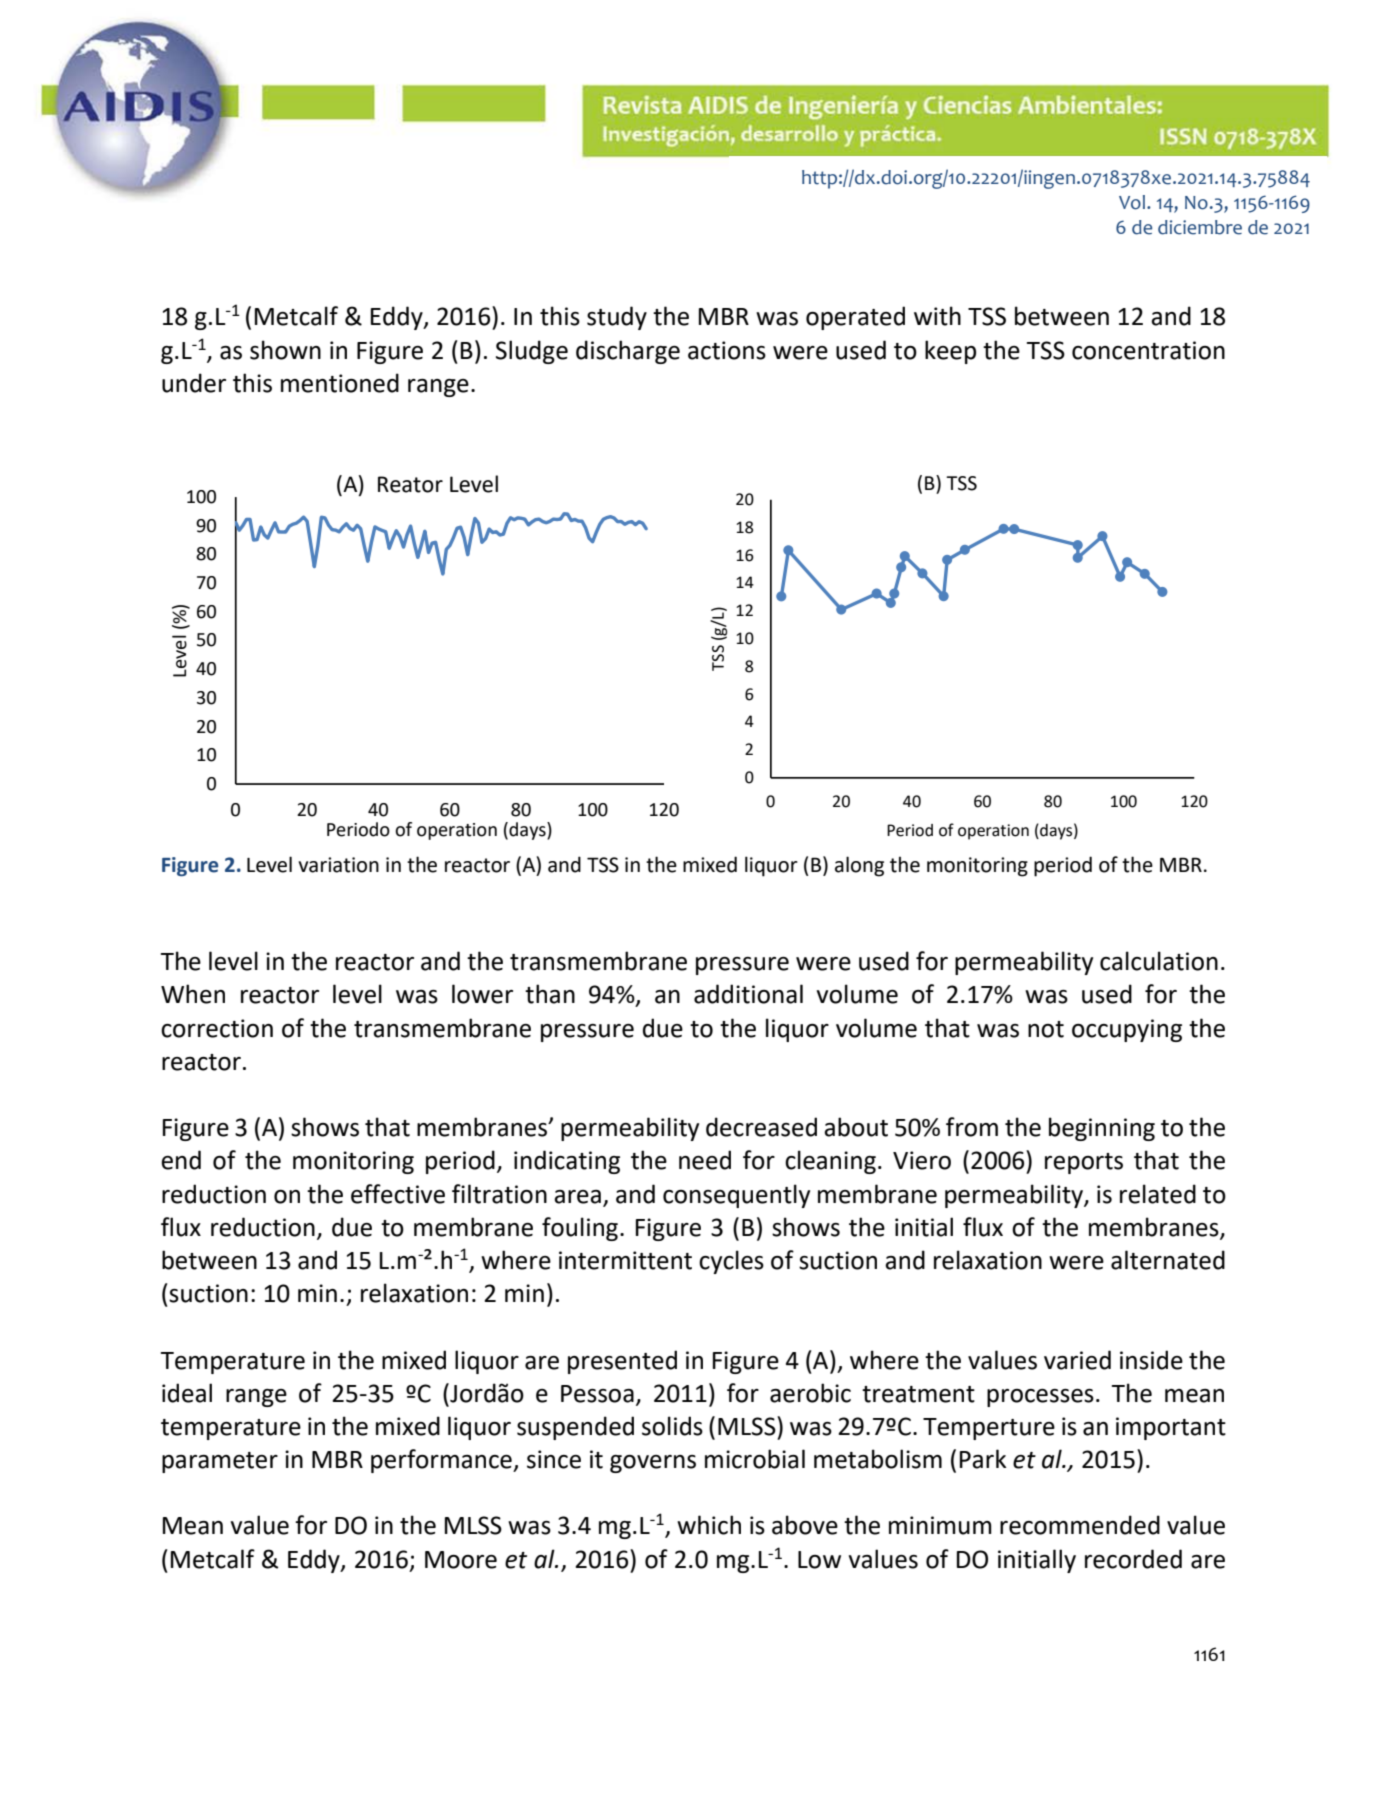 The height and width of the screenshot is (1795, 1387). Describe the element at coordinates (220, 1462) in the screenshot. I see `parameter` at that location.
